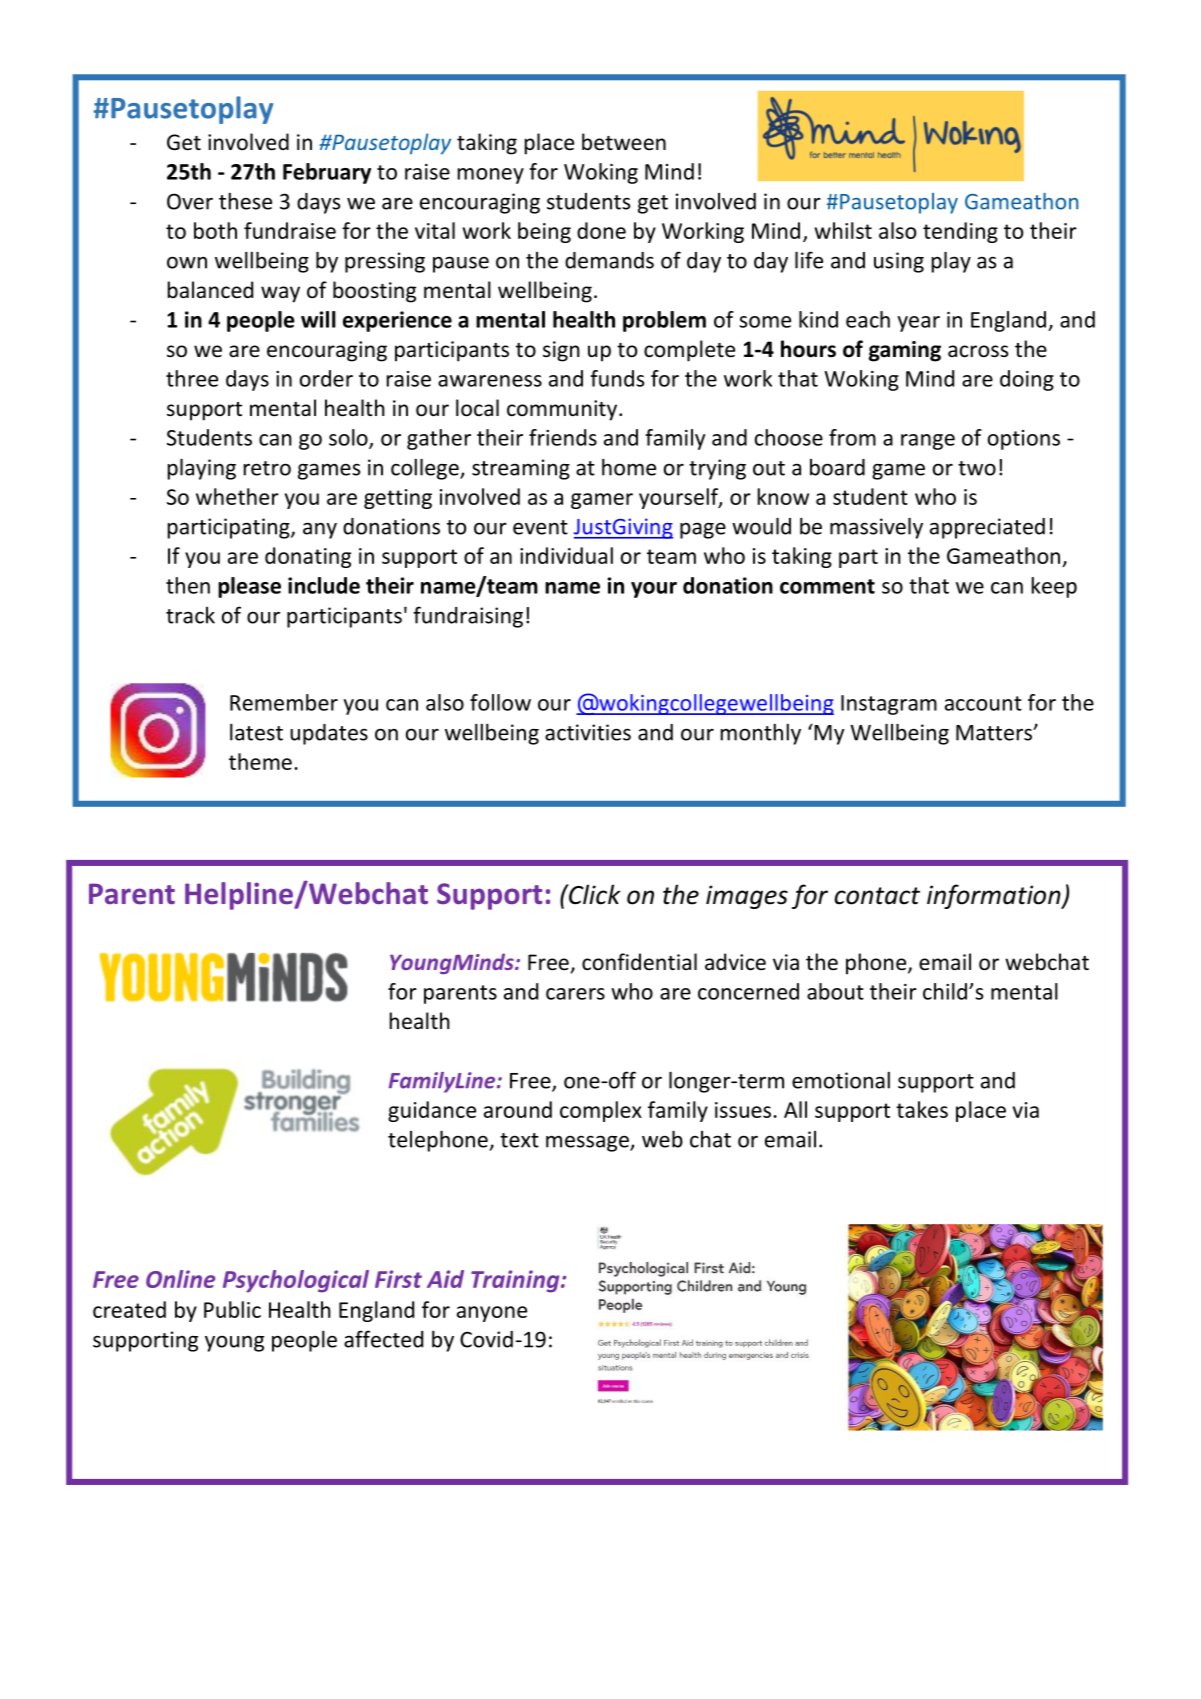 Image resolution: width=1201 pixels, height=1699 pixels. Describe the element at coordinates (624, 142) in the image. I see `between` at that location.
